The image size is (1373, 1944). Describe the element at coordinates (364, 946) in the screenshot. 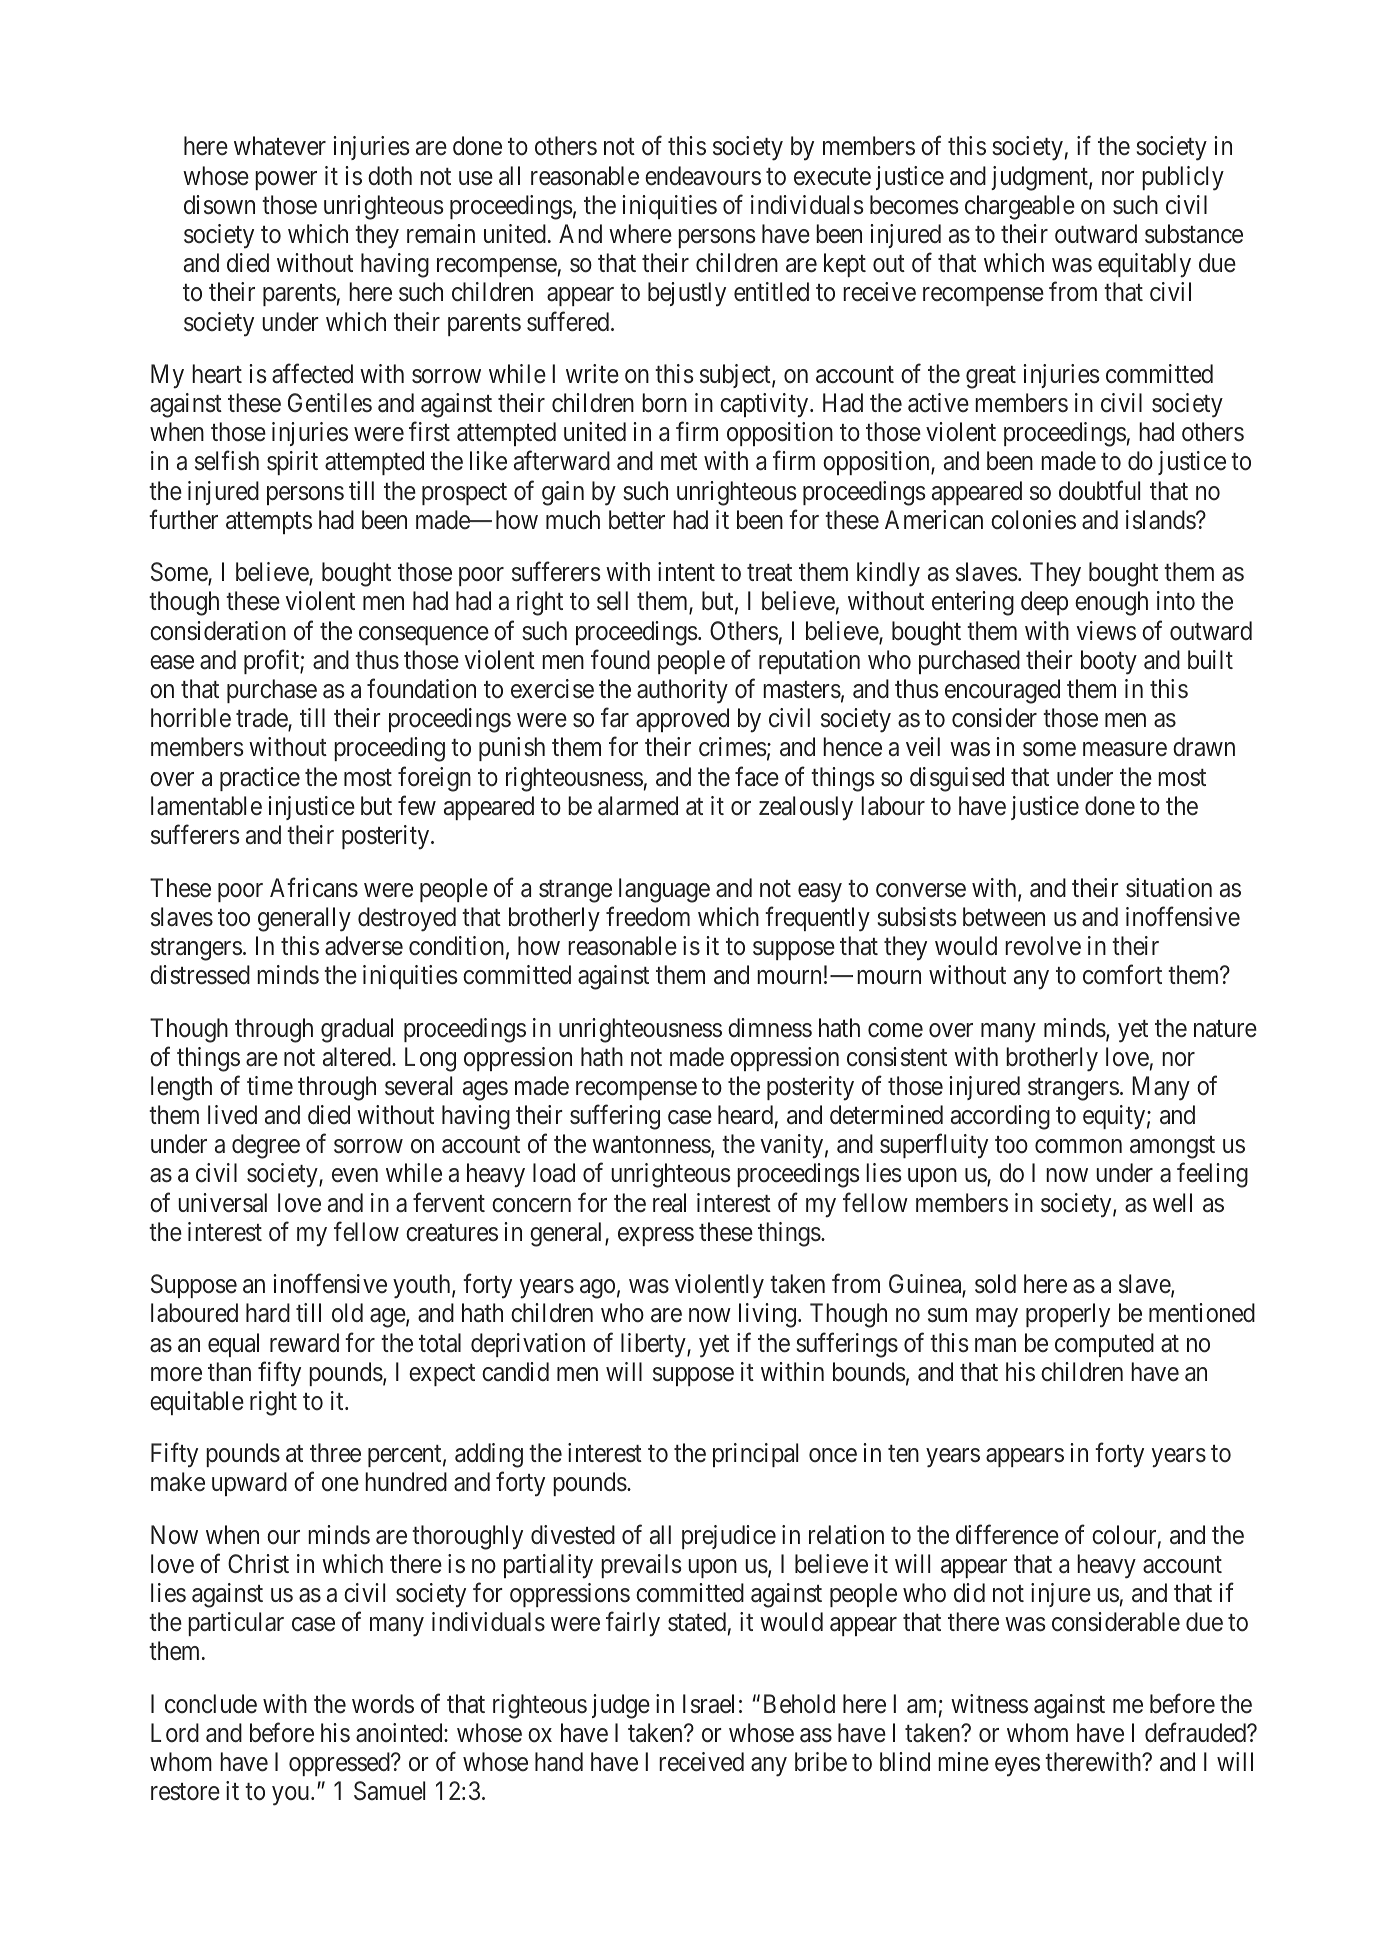

I see `adverse` at that location.
